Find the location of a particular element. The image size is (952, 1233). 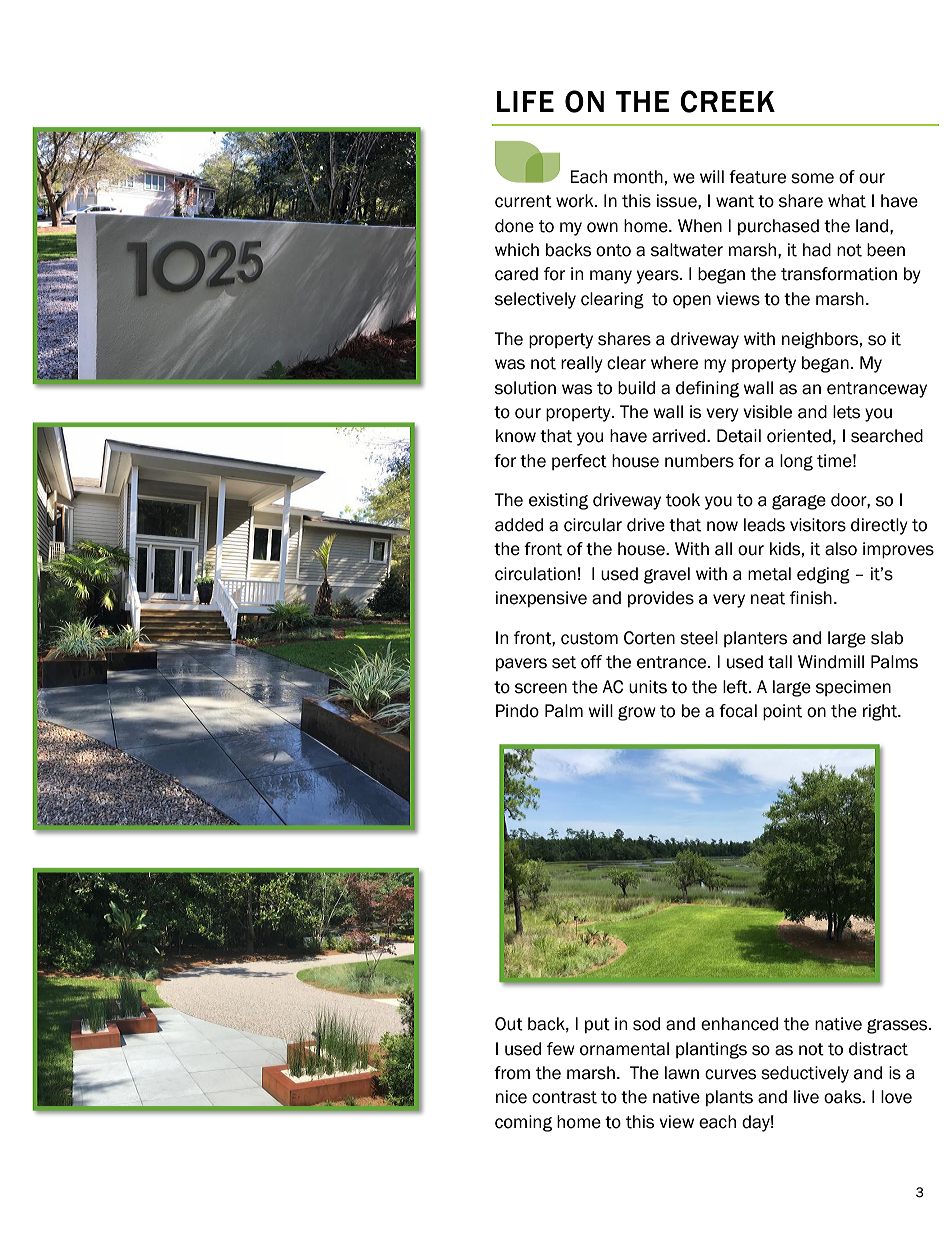

plants is located at coordinates (729, 1098).
